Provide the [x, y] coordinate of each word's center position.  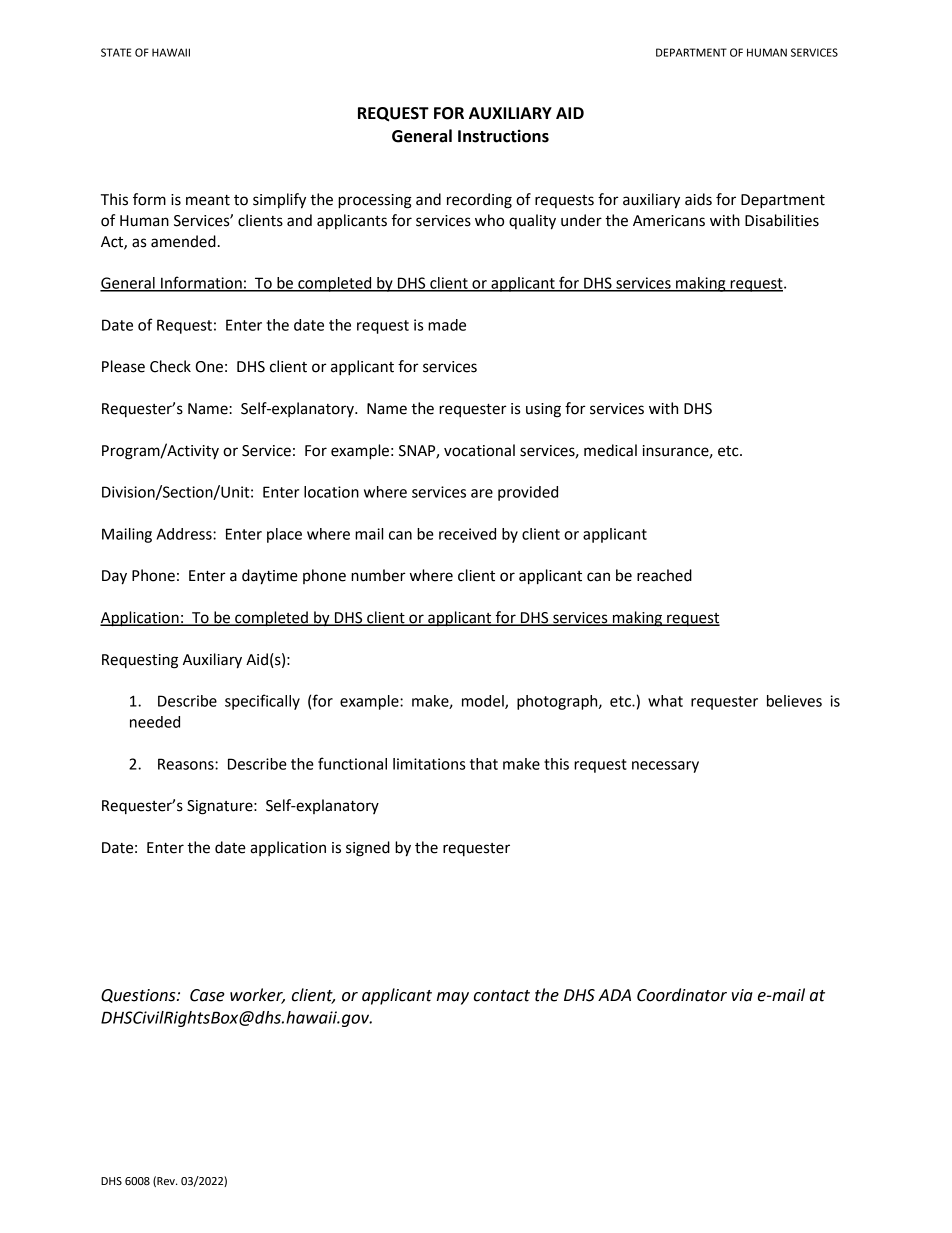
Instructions [503, 136]
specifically [262, 702]
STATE [116, 52]
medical [610, 450]
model [484, 702]
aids [698, 199]
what [665, 701]
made [447, 325]
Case [207, 995]
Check [170, 366]
